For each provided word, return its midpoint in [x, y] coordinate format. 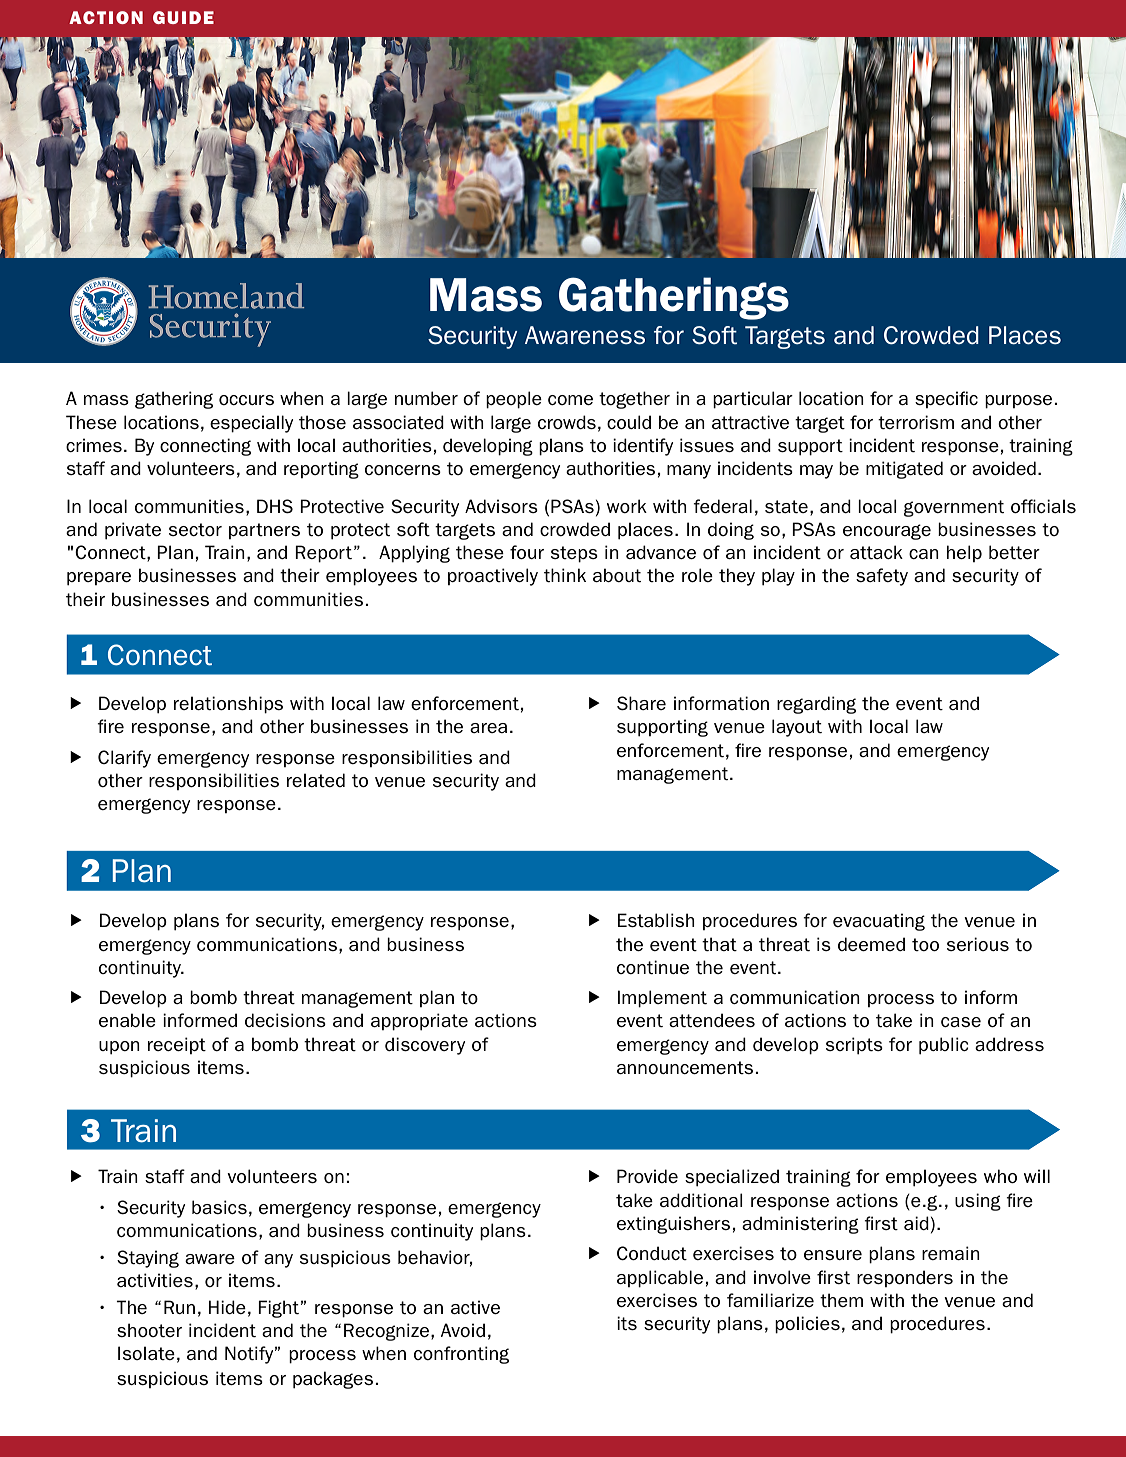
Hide [227, 1307]
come [570, 400]
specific [946, 399]
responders [905, 1278]
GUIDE [183, 17]
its [627, 1323]
